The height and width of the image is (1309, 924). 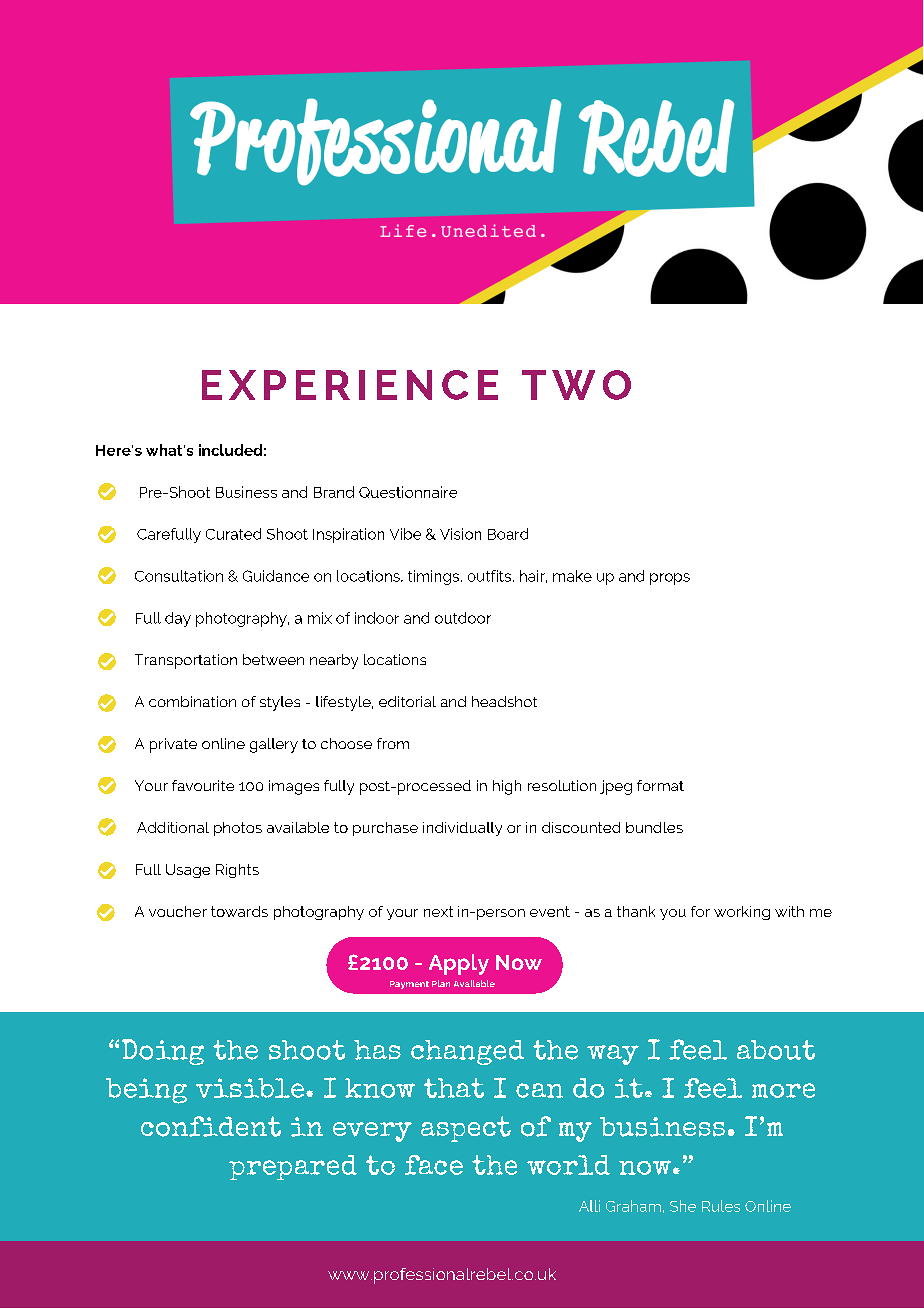 What do you see at coordinates (742, 913) in the image?
I see `working` at bounding box center [742, 913].
